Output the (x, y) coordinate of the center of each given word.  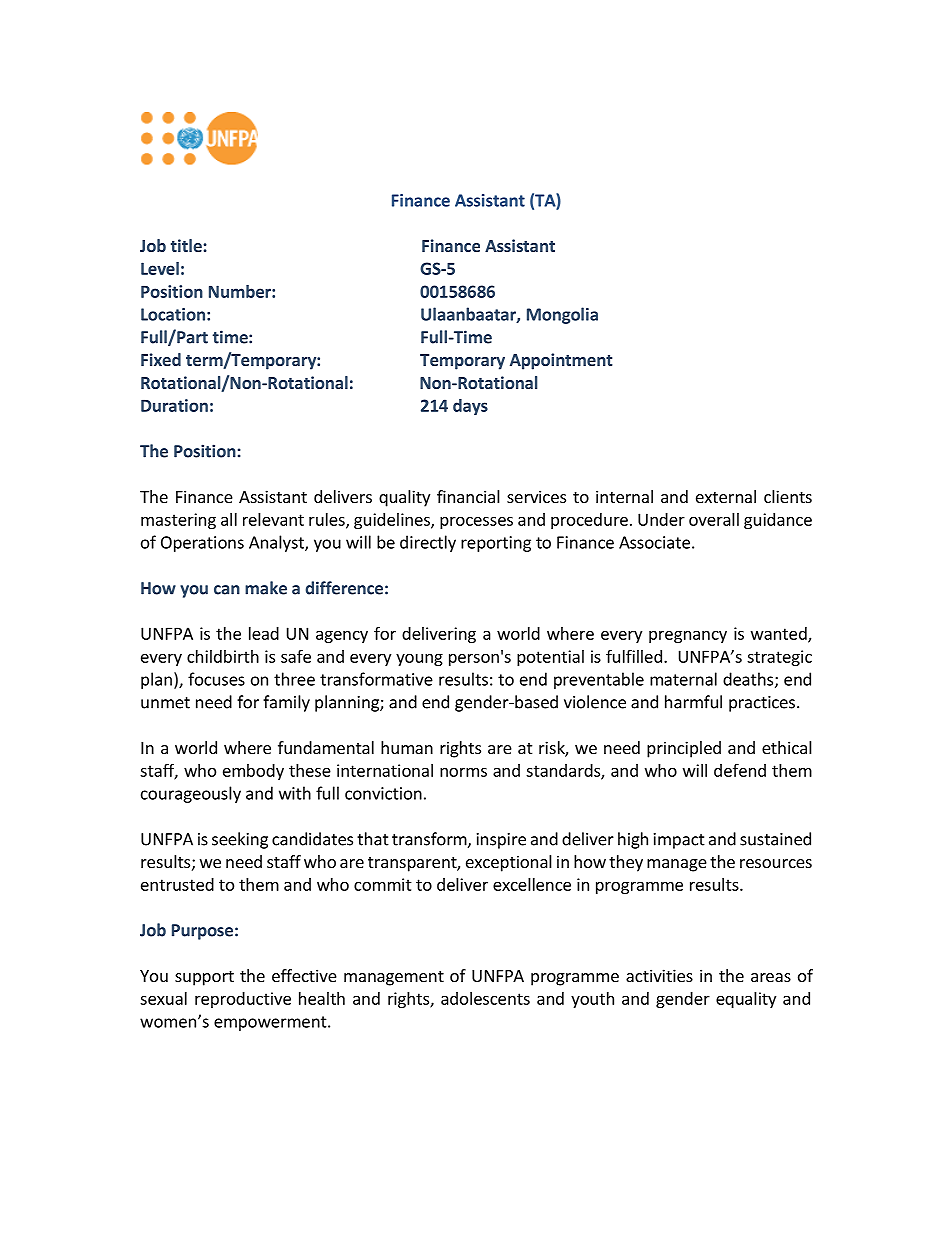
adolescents (485, 998)
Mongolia (562, 315)
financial (468, 496)
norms (463, 772)
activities (659, 975)
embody (253, 772)
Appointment (561, 361)
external (726, 496)
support (204, 978)
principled (684, 749)
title (186, 245)
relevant (273, 519)
